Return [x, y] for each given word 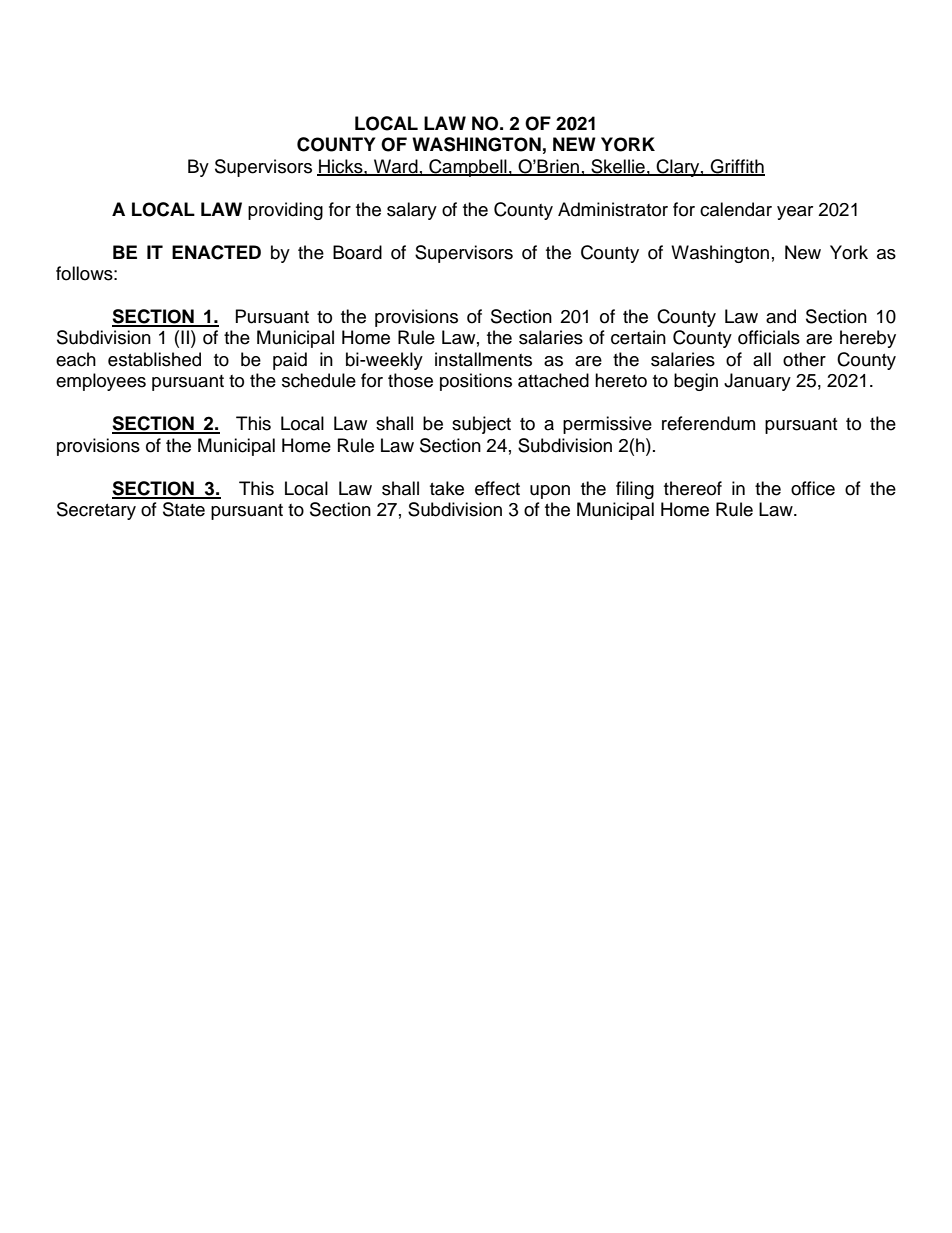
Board [357, 252]
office [813, 488]
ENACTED [216, 252]
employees [101, 382]
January [757, 382]
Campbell [468, 168]
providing [285, 211]
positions [476, 382]
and [781, 316]
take [447, 488]
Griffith [737, 167]
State [184, 509]
